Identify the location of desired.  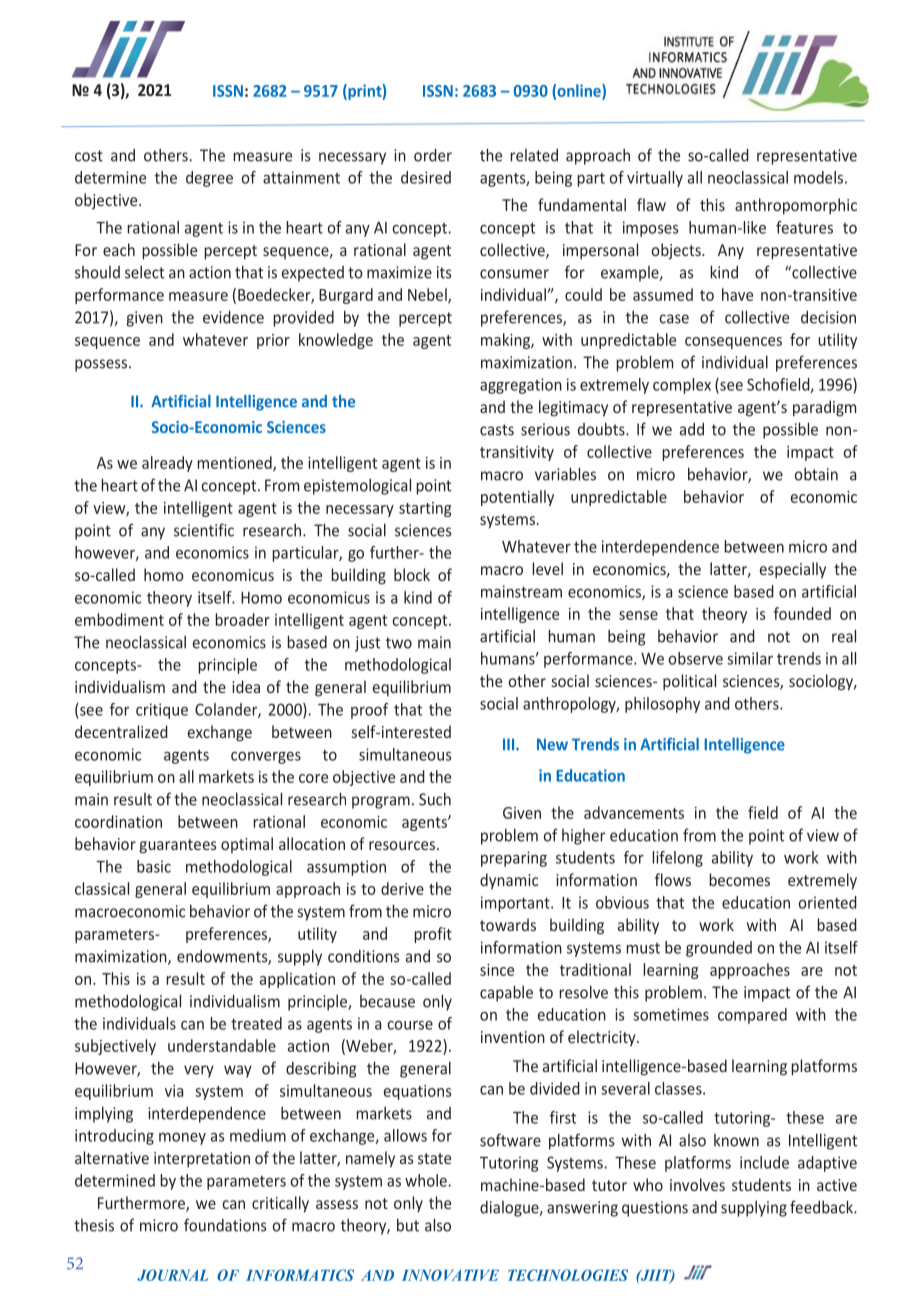
(426, 177).
